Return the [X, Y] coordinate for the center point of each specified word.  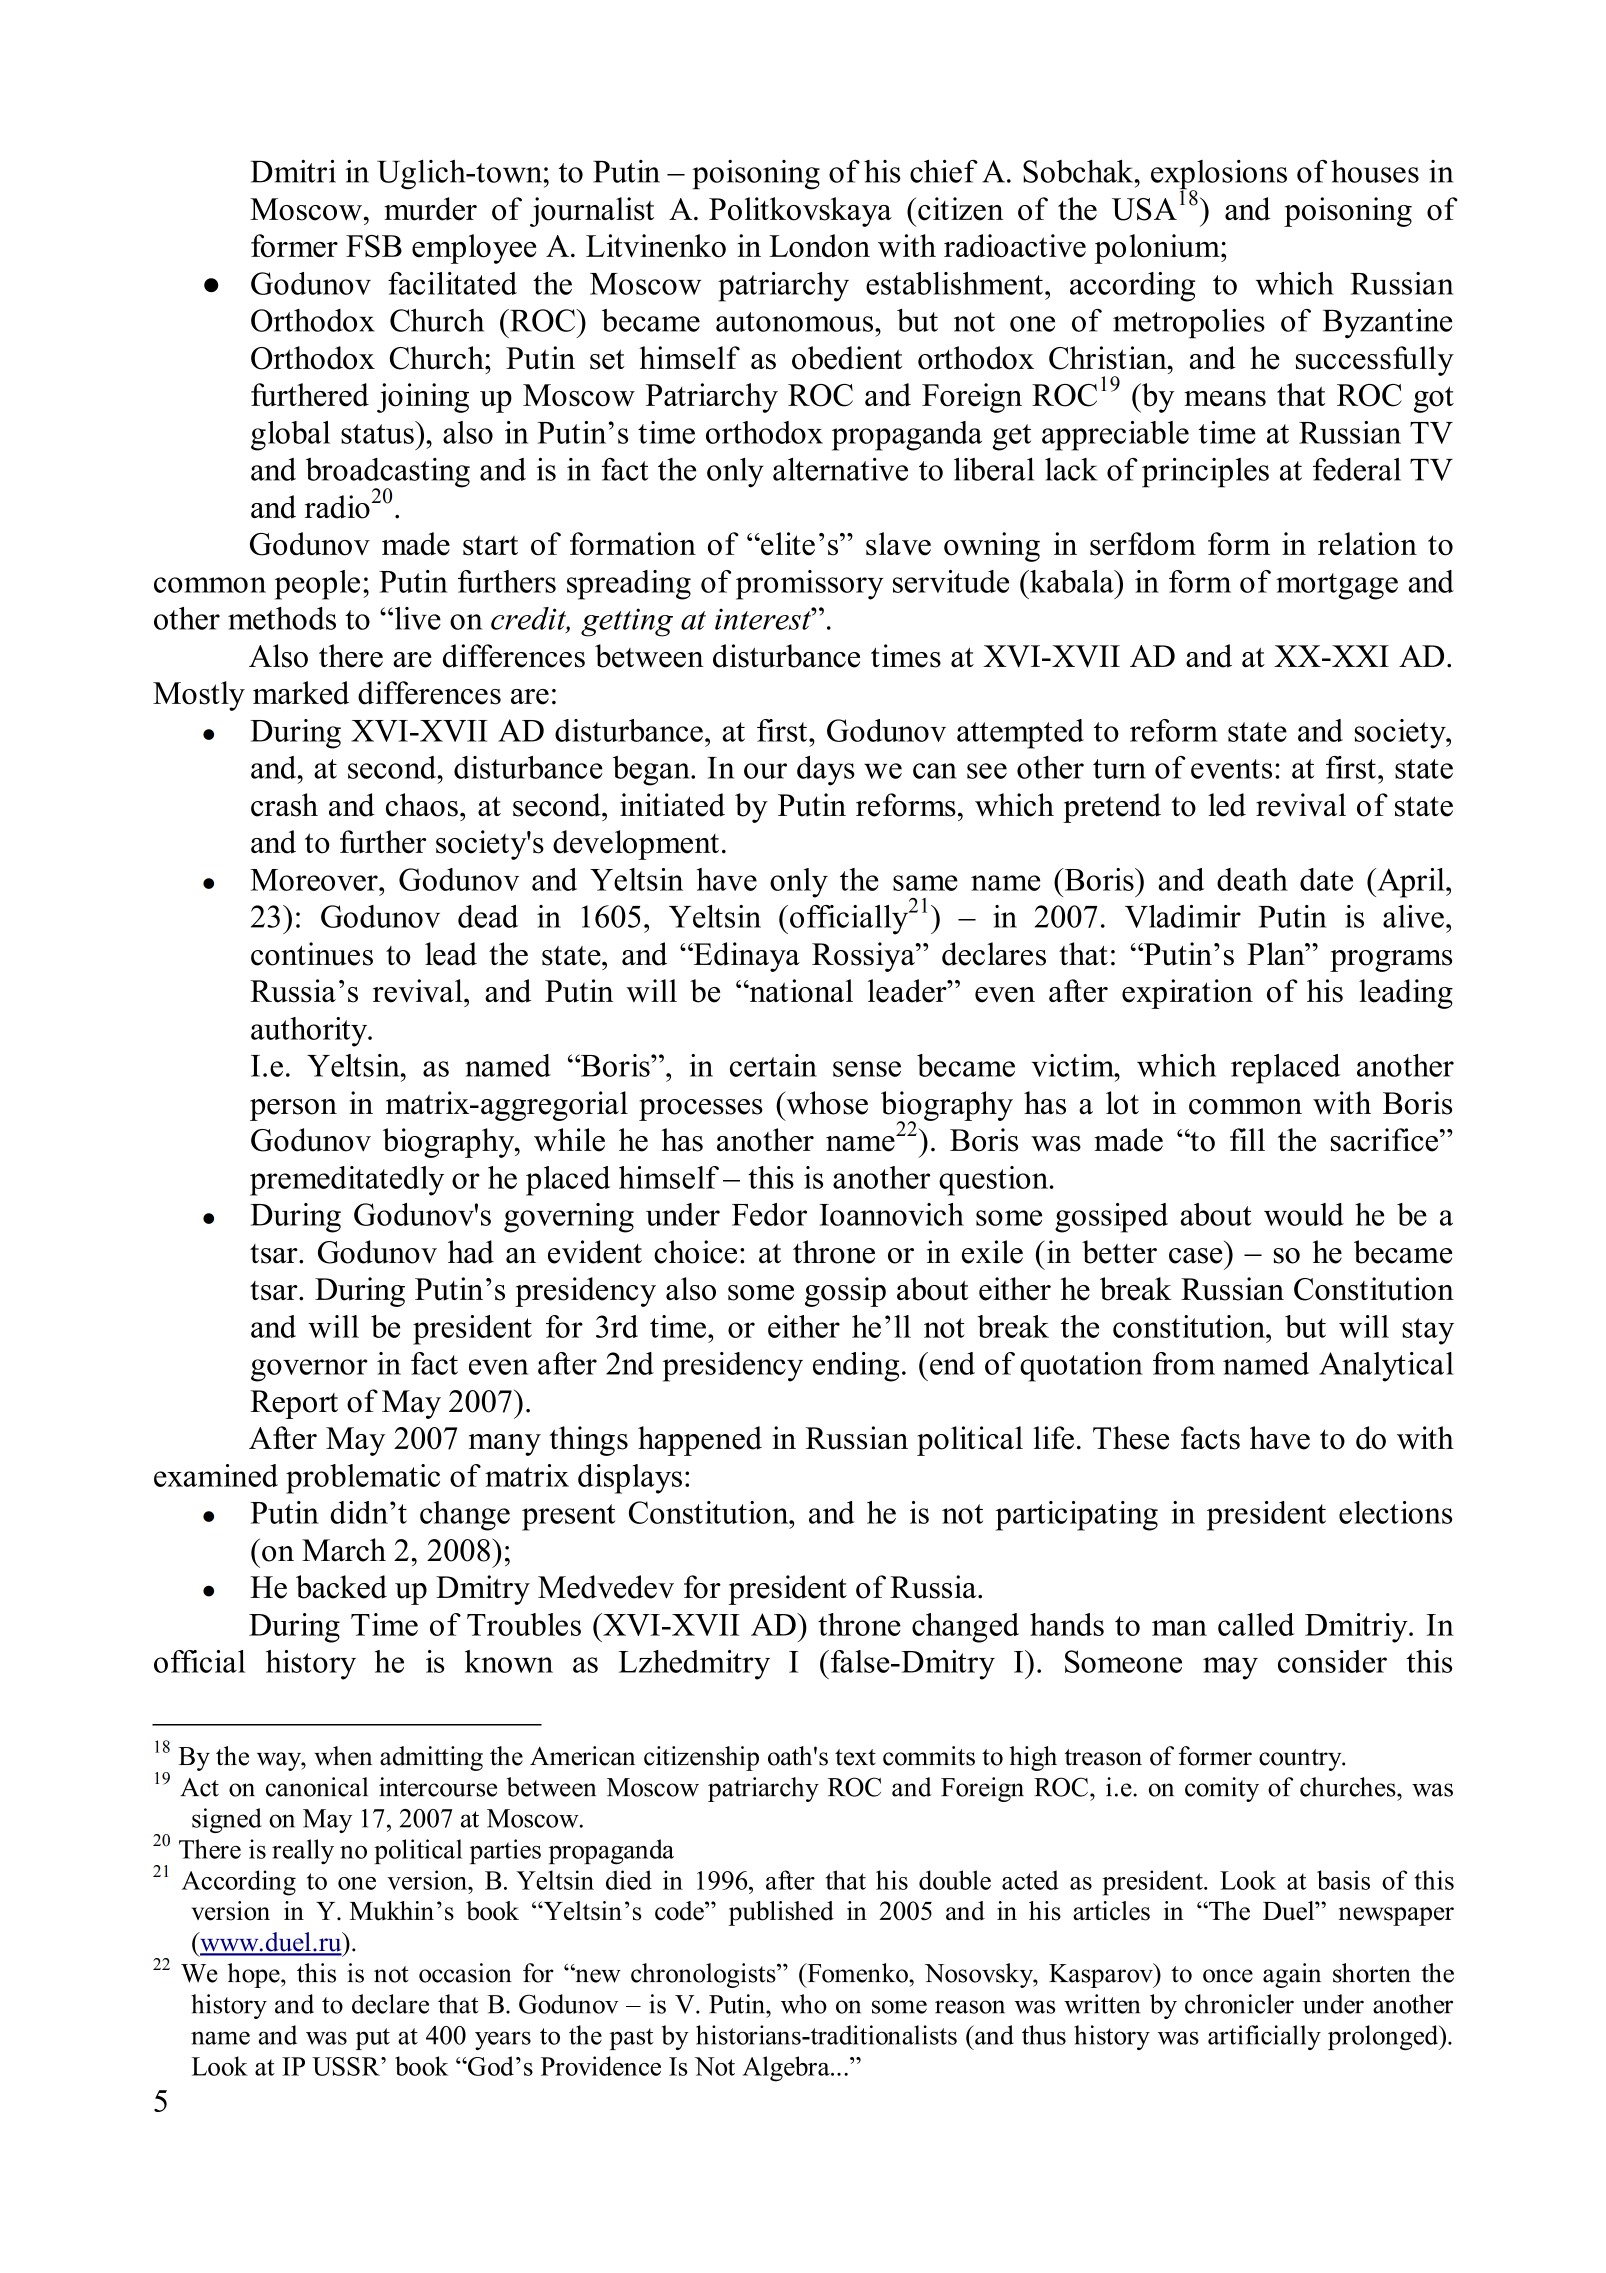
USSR [347, 2066]
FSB [374, 246]
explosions [1219, 176]
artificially [1264, 2037]
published [781, 1913]
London [819, 246]
